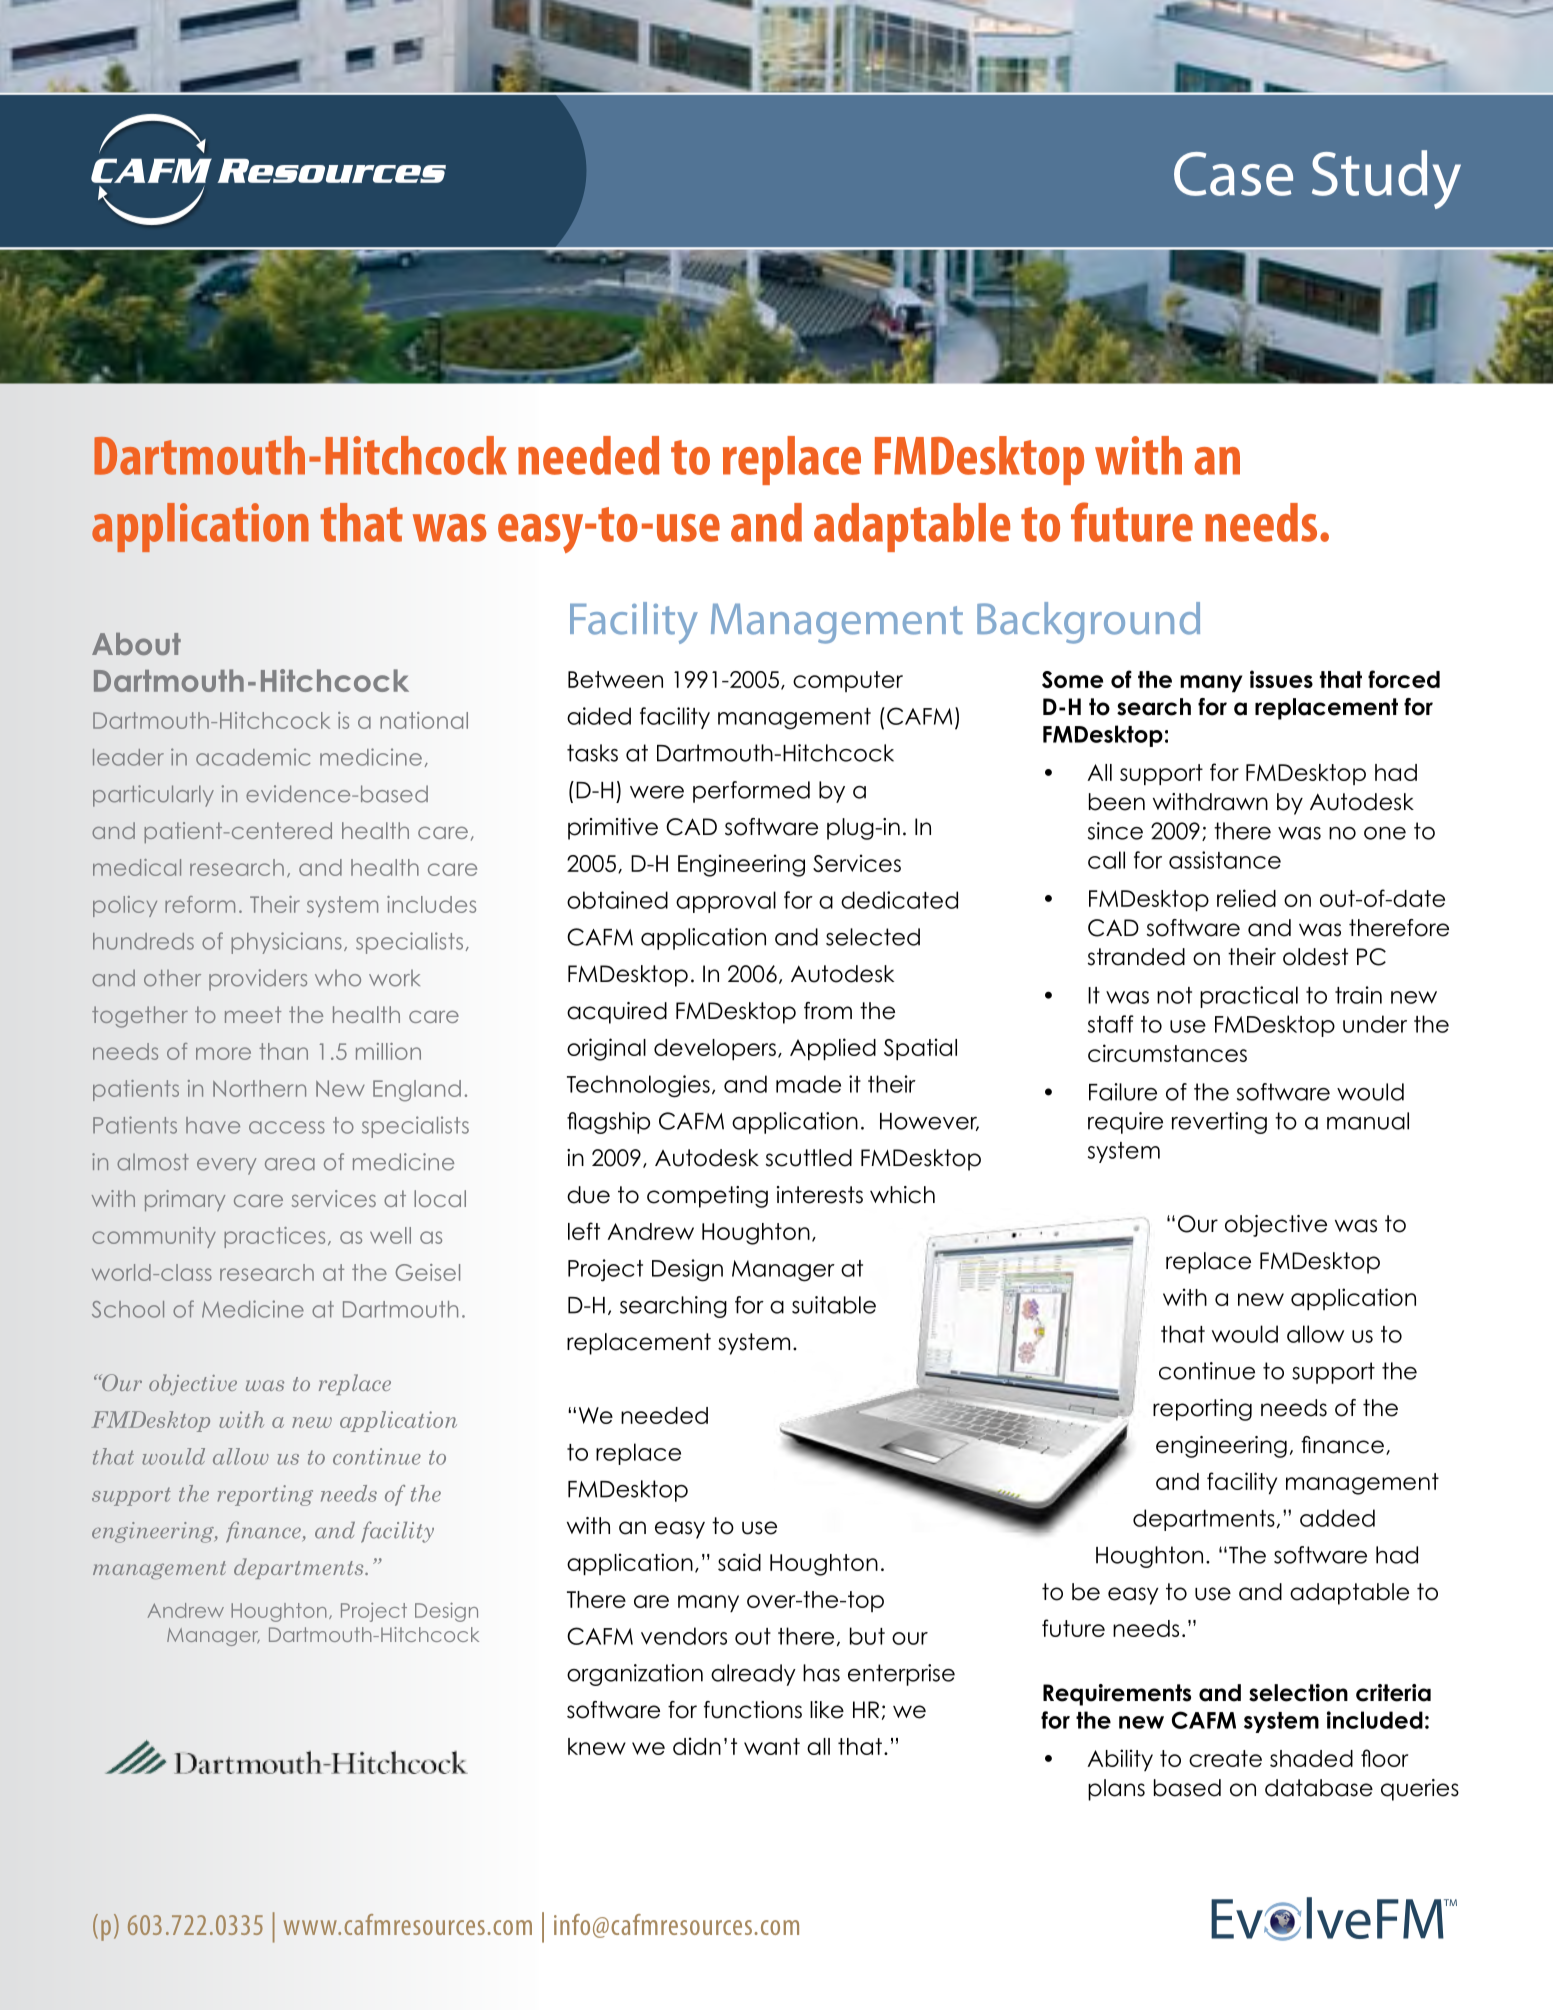  Describe the element at coordinates (597, 1746) in the screenshot. I see `knew` at that location.
